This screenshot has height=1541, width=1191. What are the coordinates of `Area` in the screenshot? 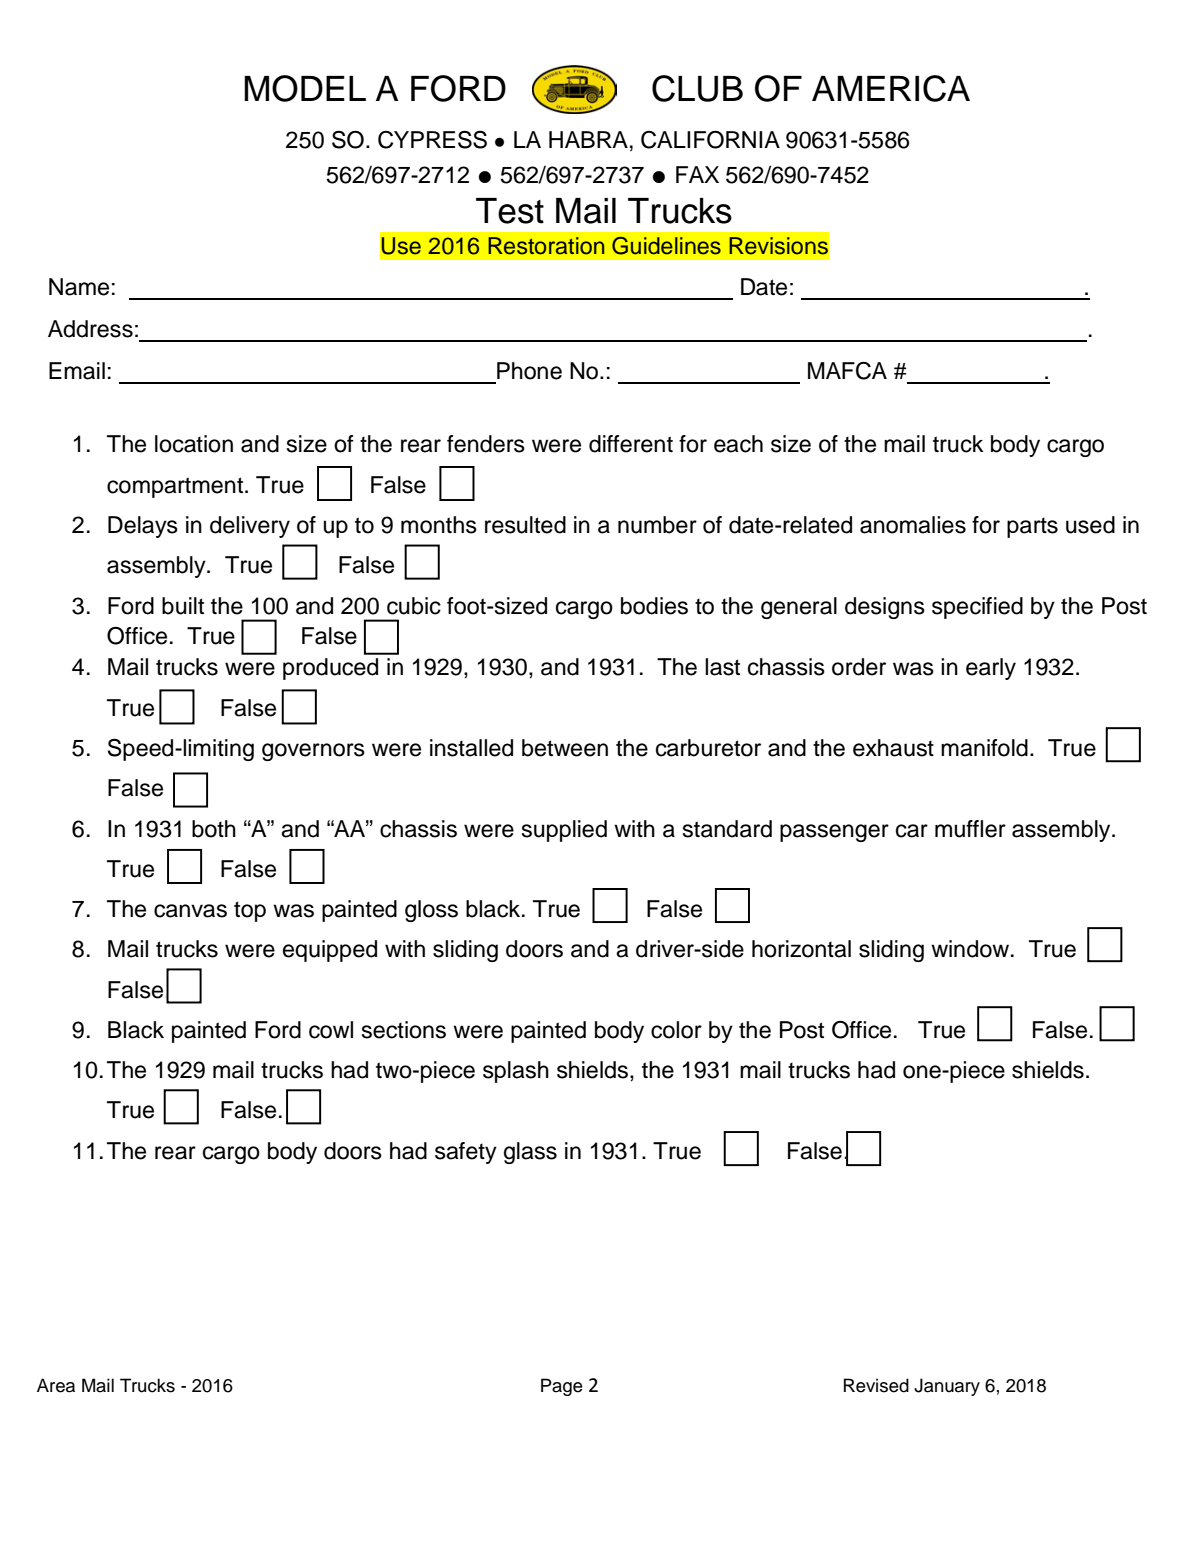 It's located at (56, 1385).
